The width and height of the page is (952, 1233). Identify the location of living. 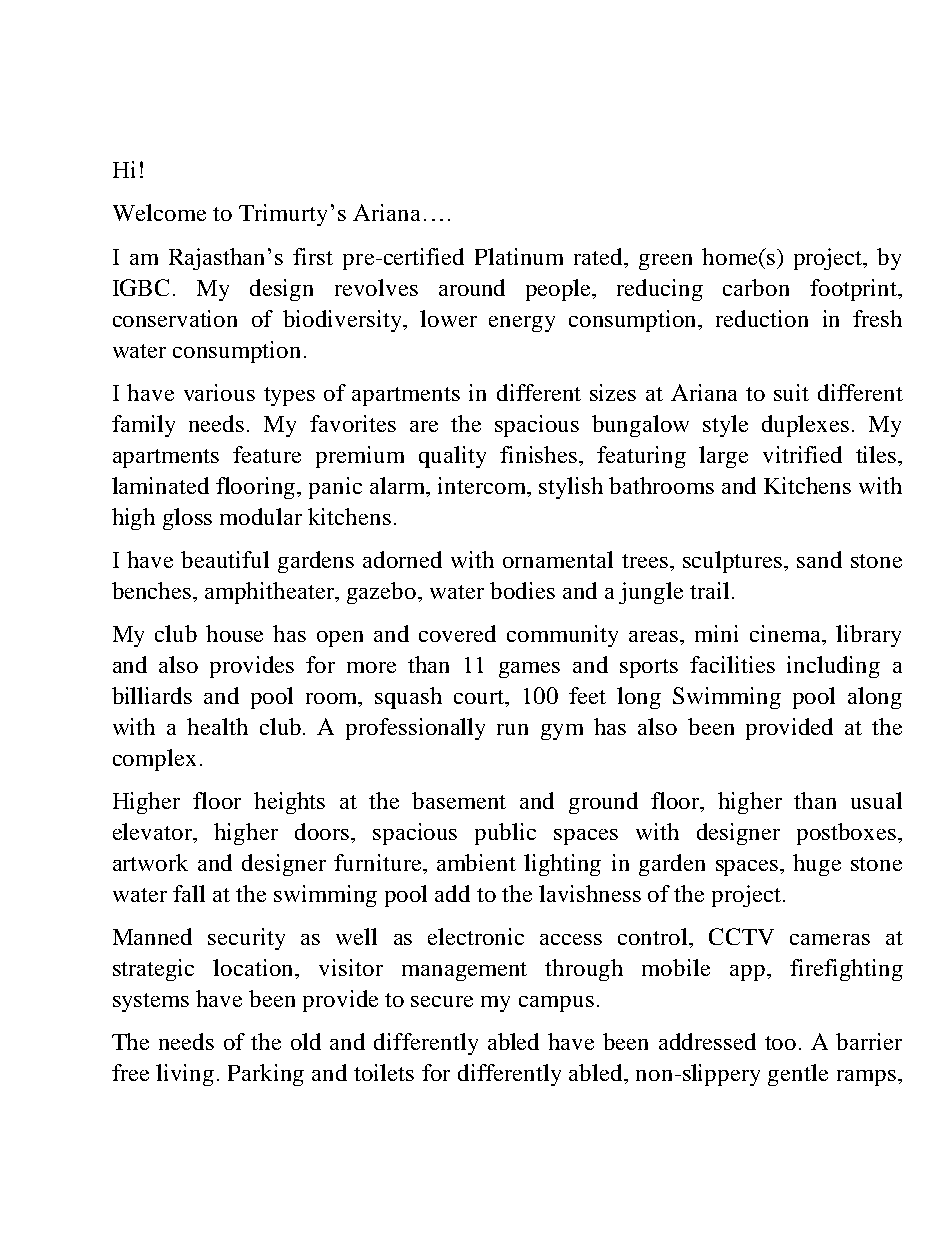
(185, 1075).
